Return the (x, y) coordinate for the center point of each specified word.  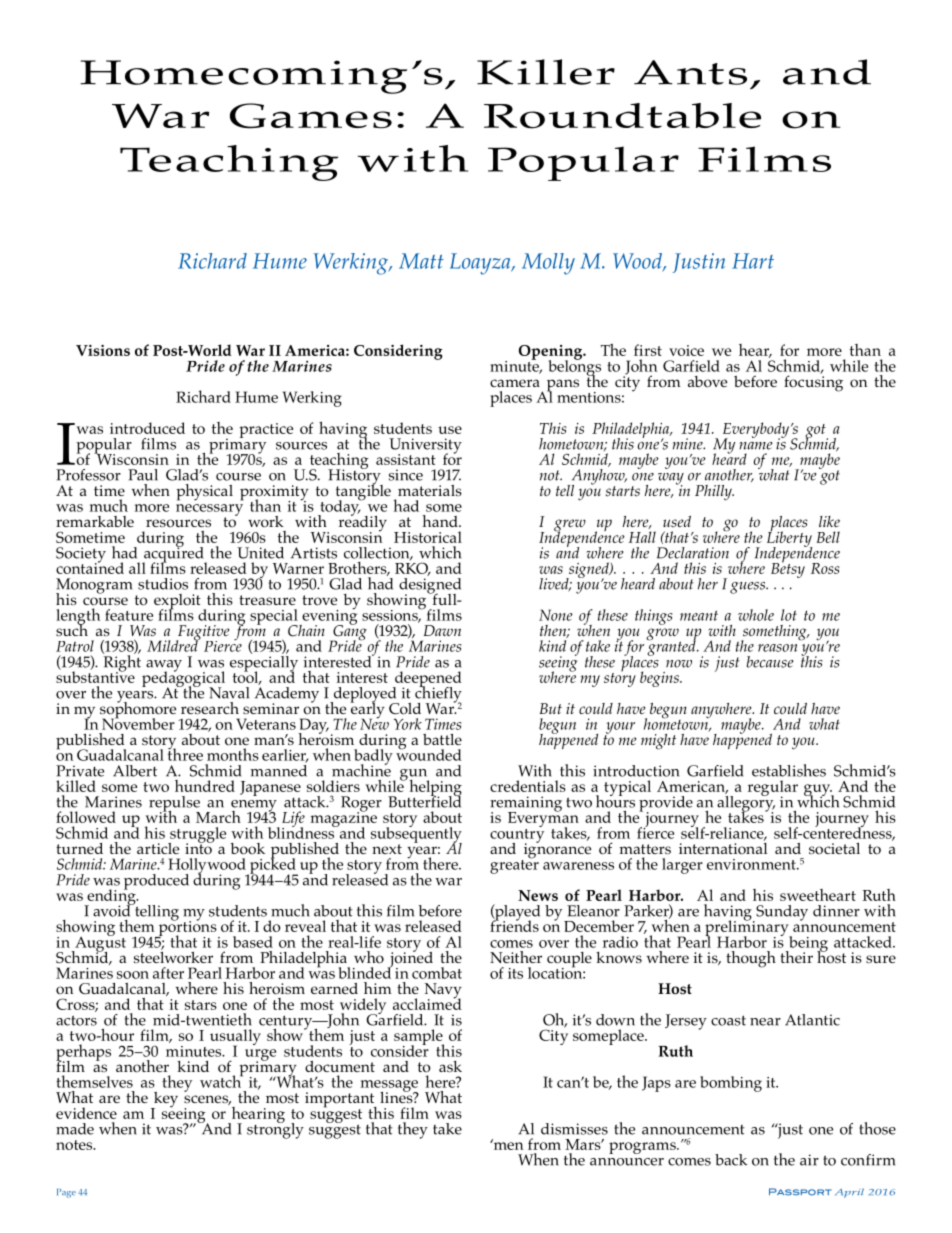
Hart (753, 261)
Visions (103, 350)
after (168, 973)
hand (441, 521)
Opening (552, 353)
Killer (546, 72)
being (807, 945)
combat (437, 973)
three (185, 753)
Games (311, 116)
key (164, 1101)
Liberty (789, 539)
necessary (209, 511)
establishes (789, 770)
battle (442, 739)
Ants (690, 72)
